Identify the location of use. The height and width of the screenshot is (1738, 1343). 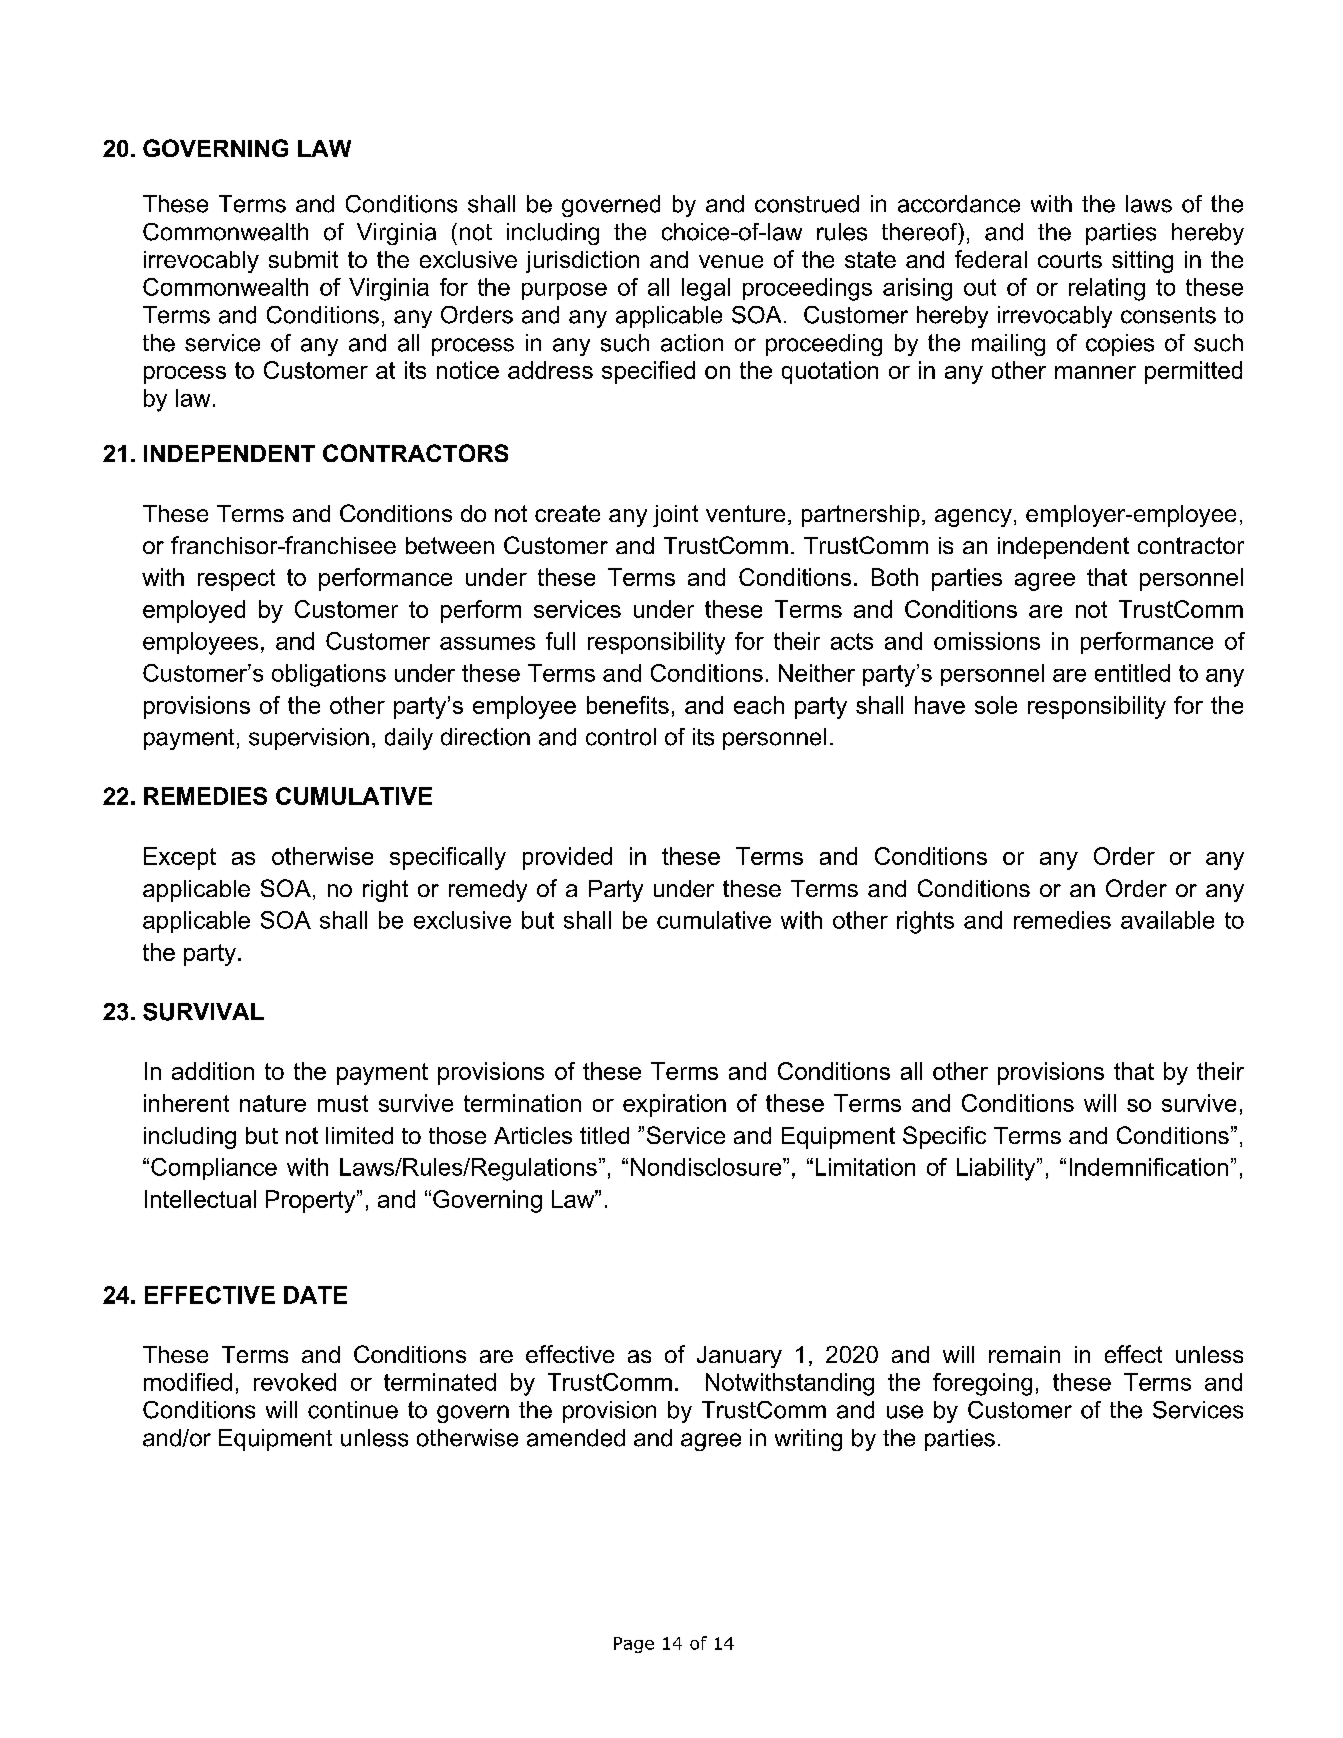
(905, 1412).
